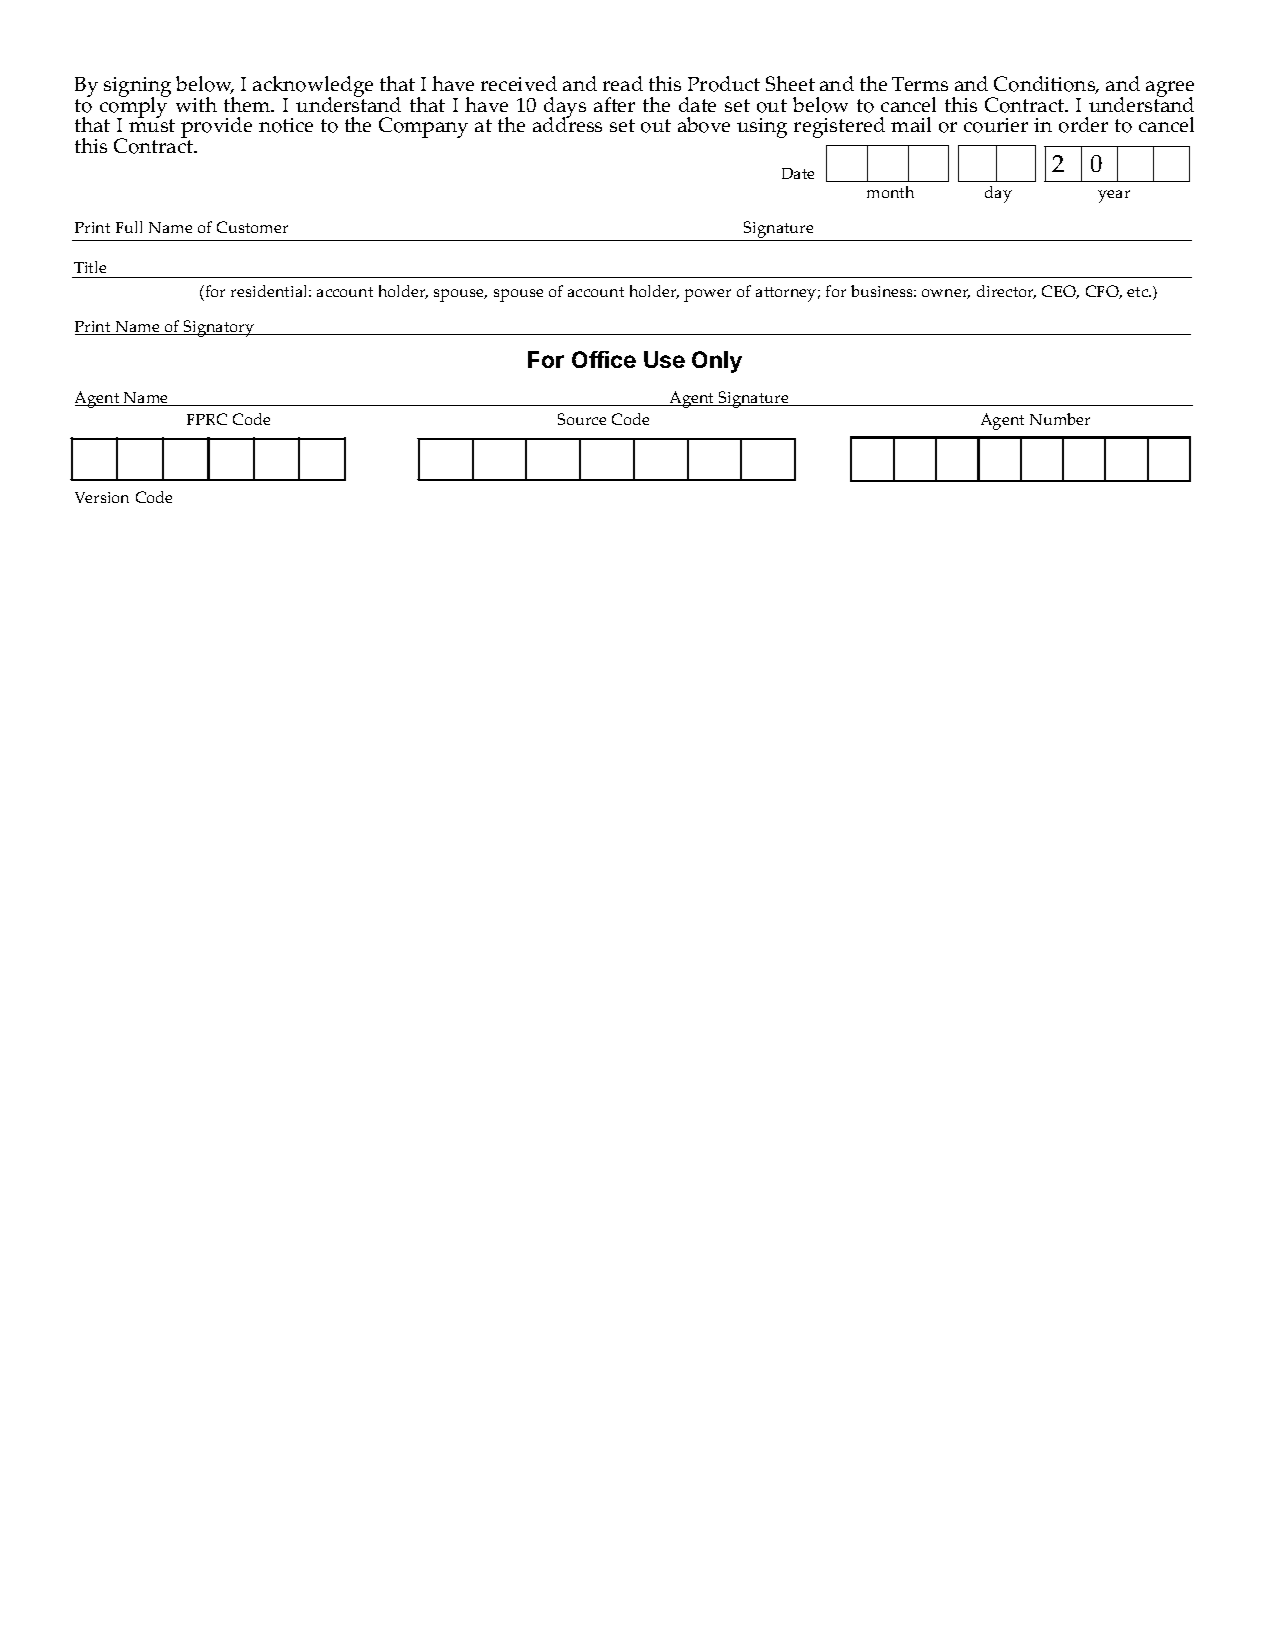 This screenshot has height=1642, width=1268. I want to click on power, so click(707, 295).
